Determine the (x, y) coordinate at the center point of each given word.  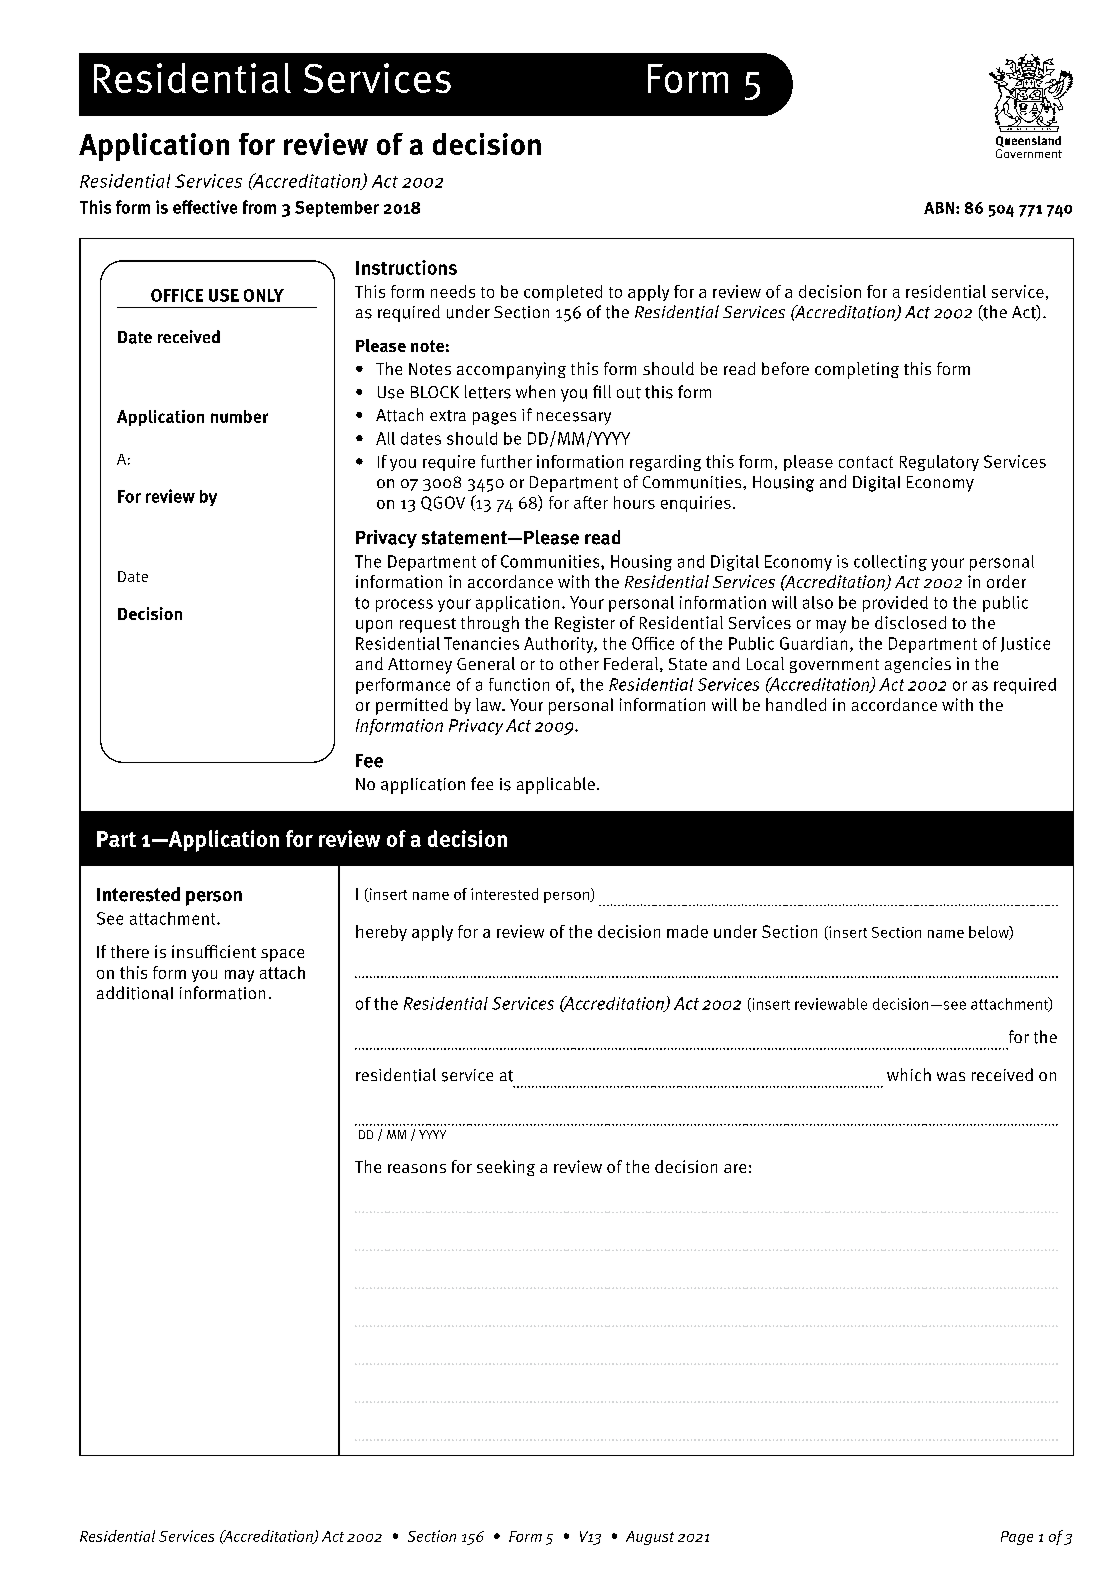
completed (563, 293)
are (735, 1168)
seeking (506, 1168)
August (650, 1538)
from (259, 207)
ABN (939, 208)
